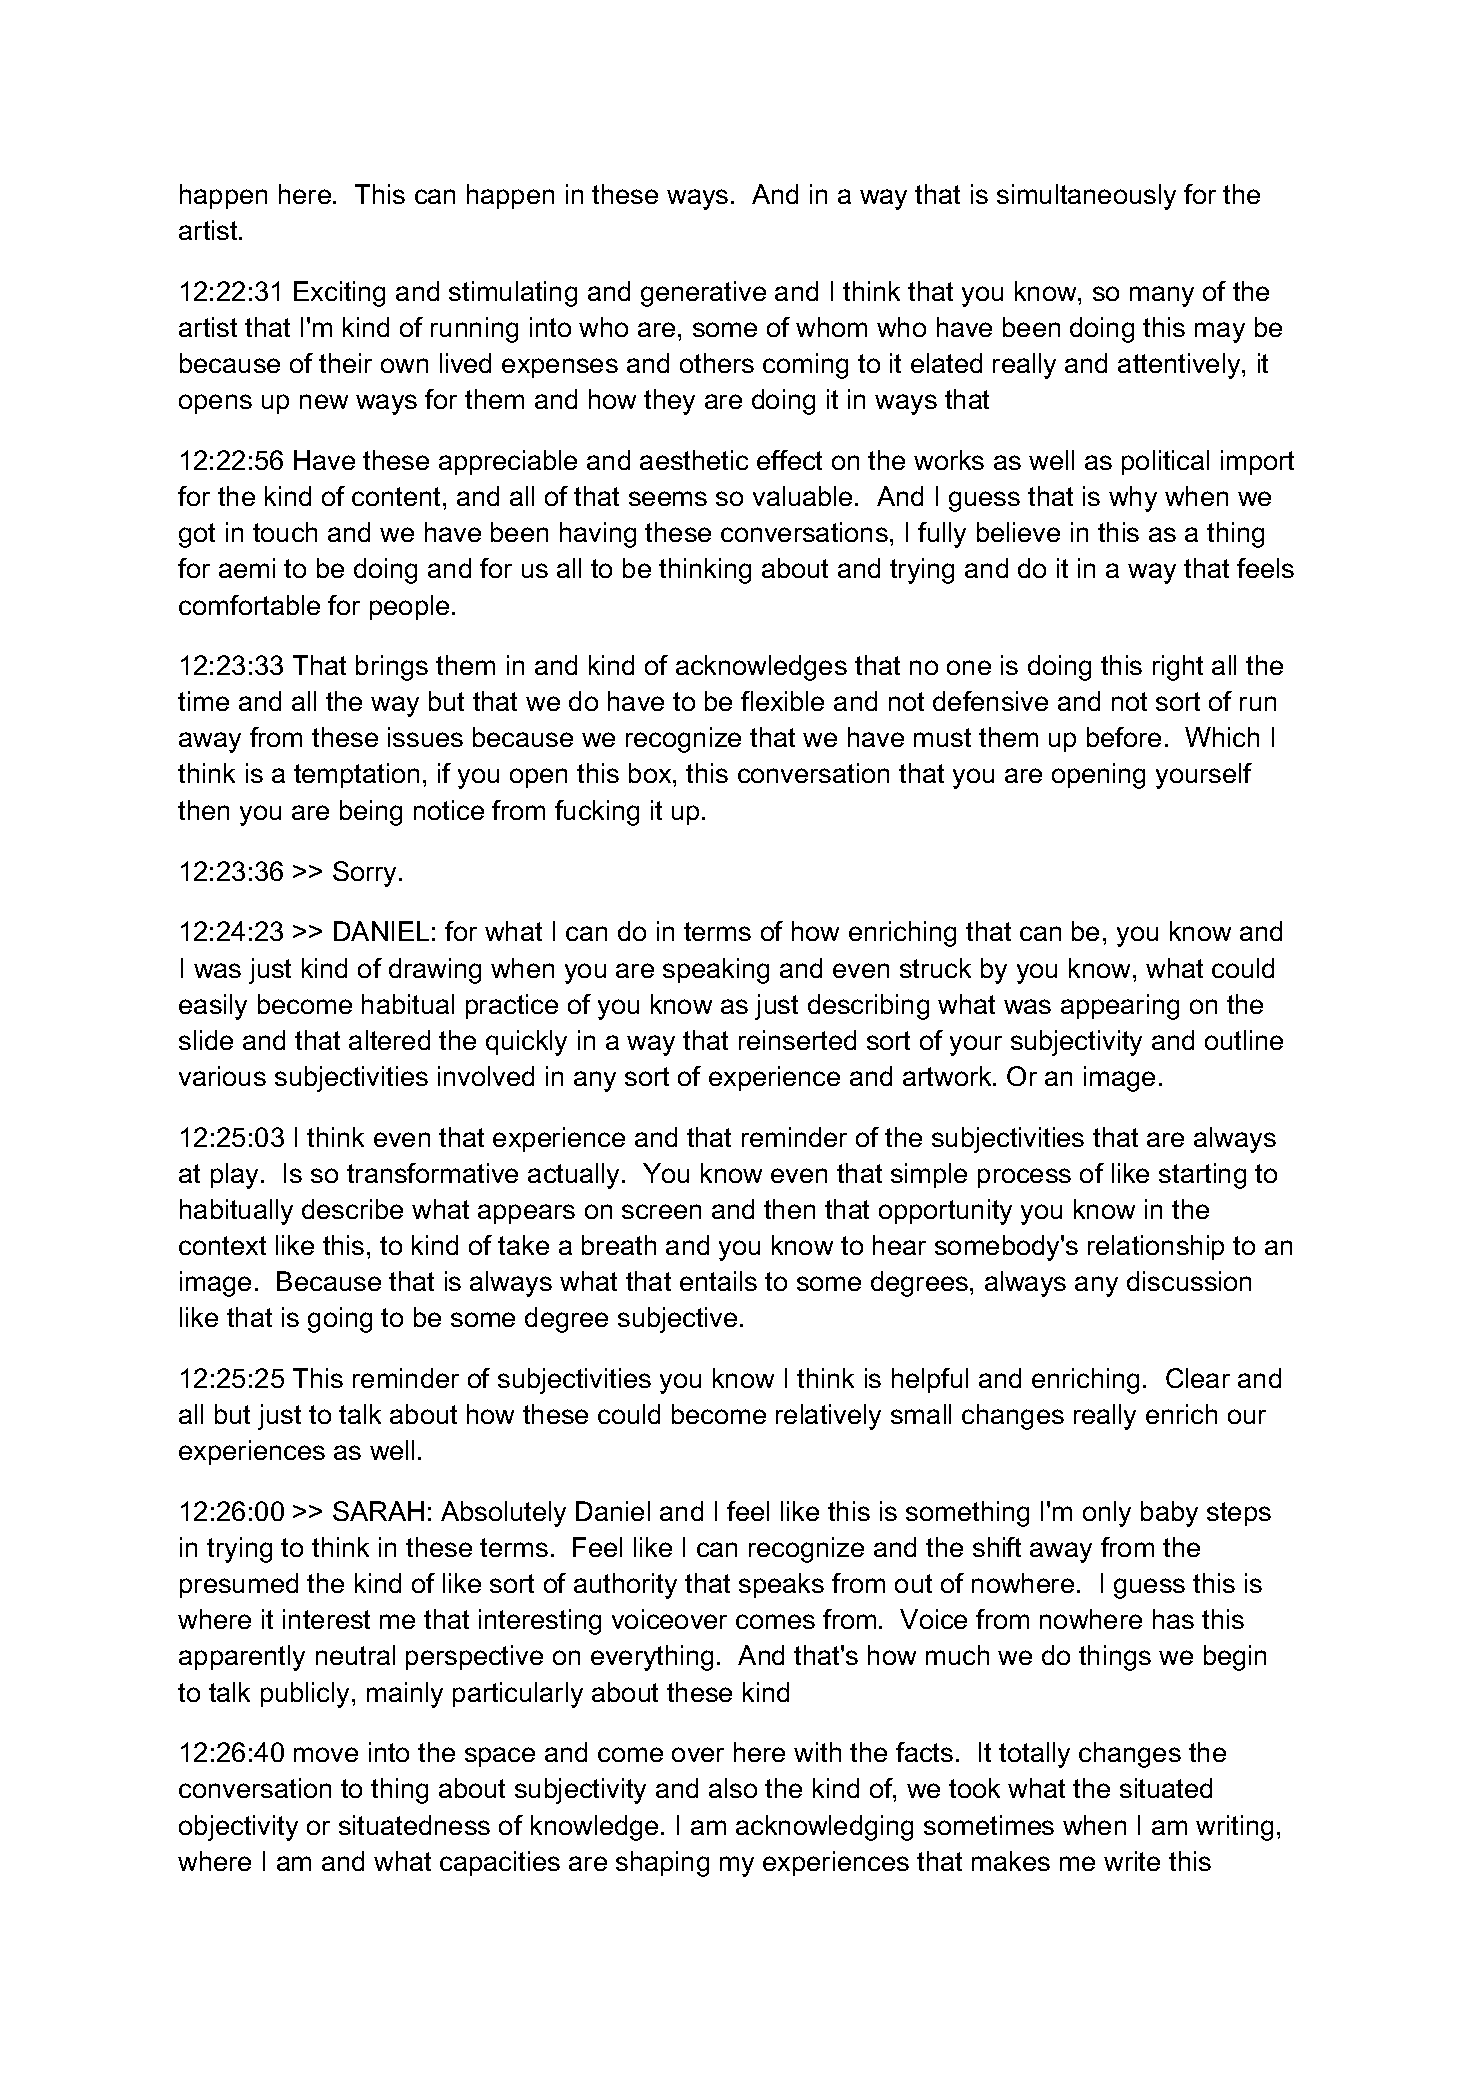 The width and height of the screenshot is (1477, 2089). Describe the element at coordinates (718, 1281) in the screenshot. I see `entails` at that location.
